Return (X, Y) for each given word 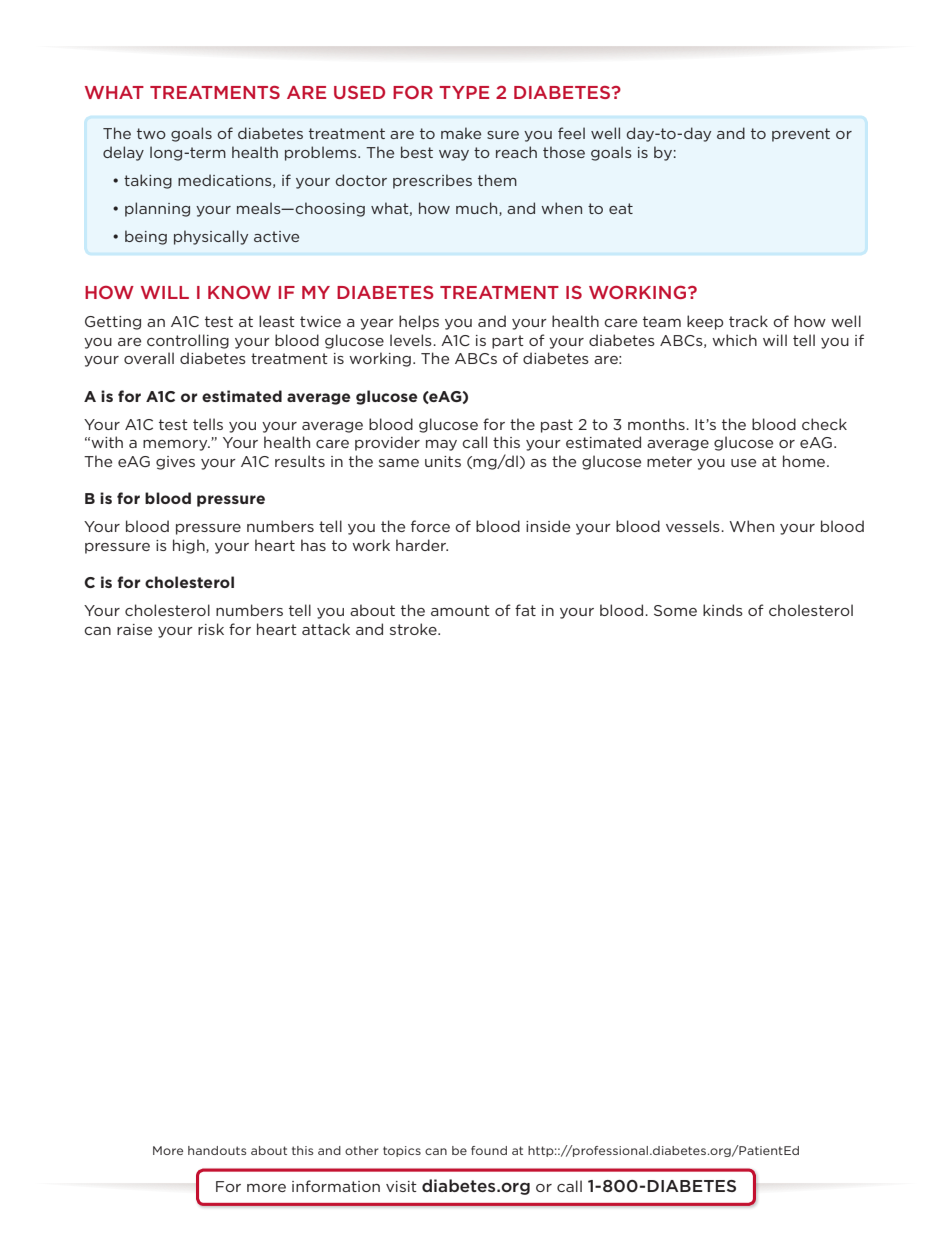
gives (175, 463)
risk (211, 629)
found (489, 1150)
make (461, 133)
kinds (723, 610)
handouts (217, 1150)
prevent (801, 135)
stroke (414, 629)
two (151, 133)
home (805, 461)
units (443, 461)
